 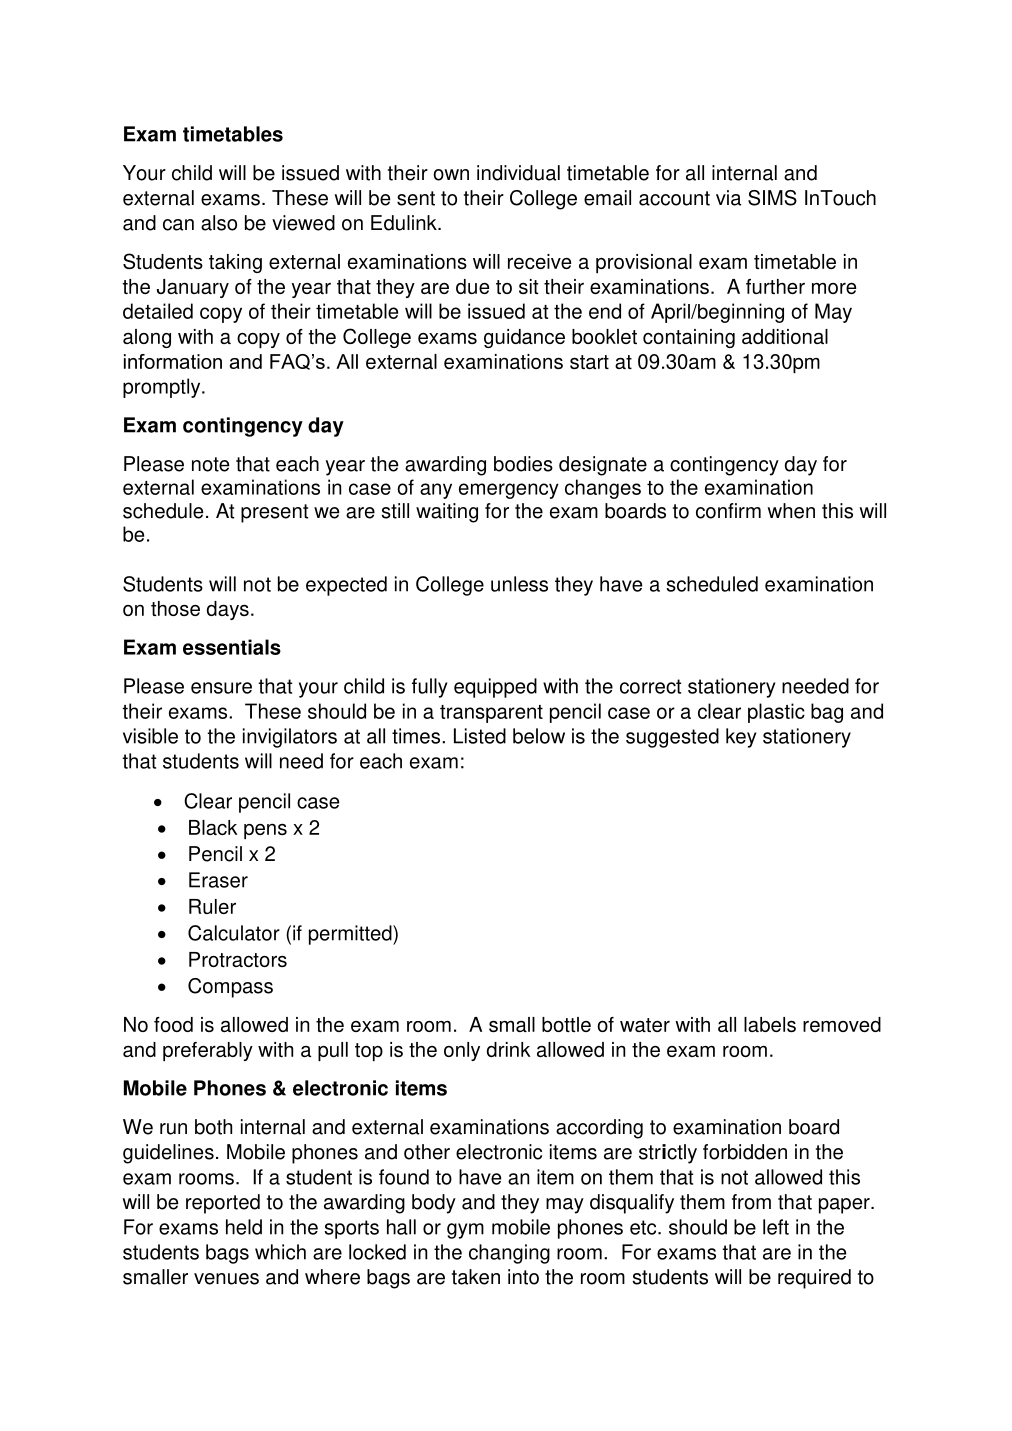 I want to click on also, so click(x=219, y=223).
